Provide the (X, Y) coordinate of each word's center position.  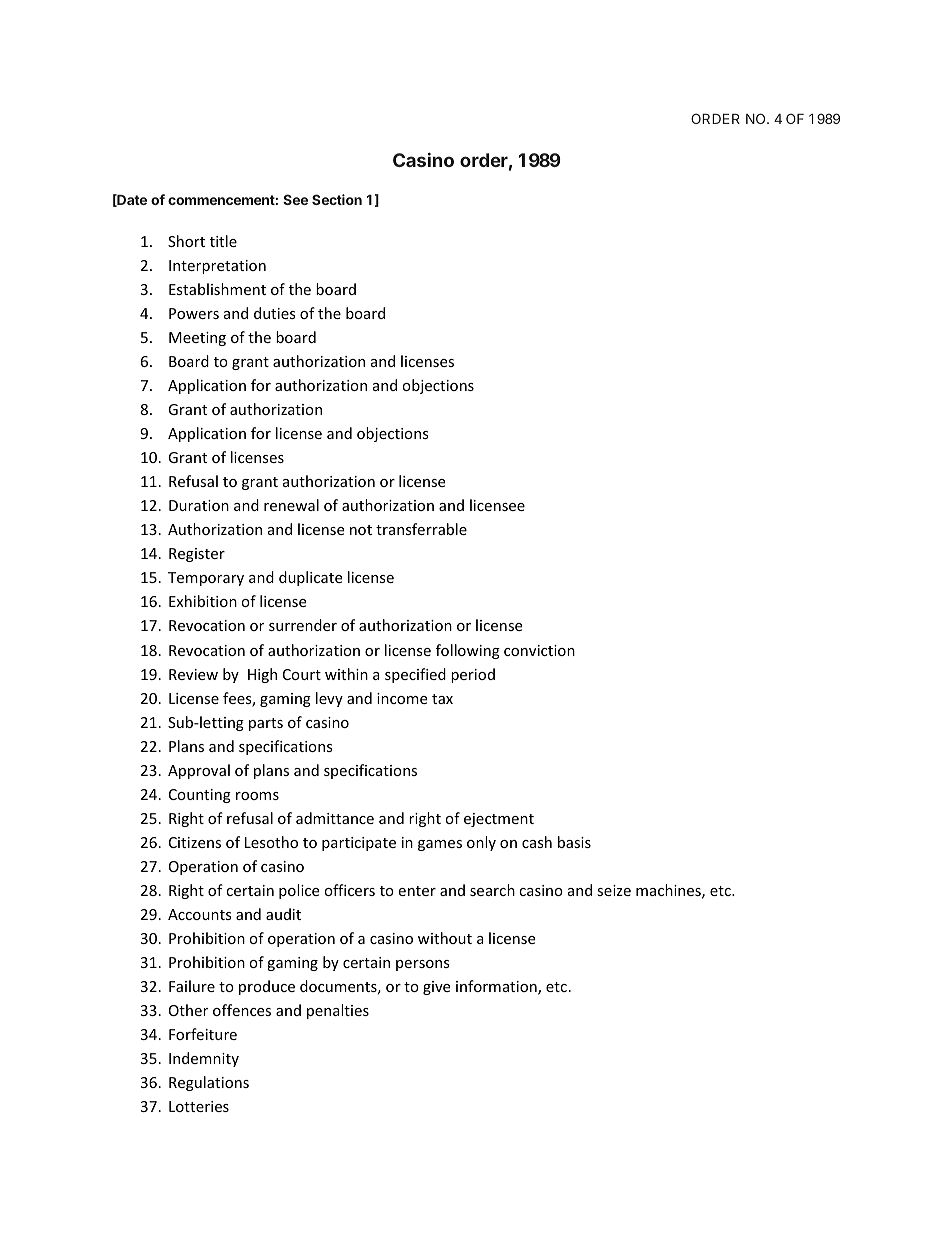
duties (275, 313)
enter (417, 891)
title (223, 241)
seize (614, 890)
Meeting (197, 339)
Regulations (209, 1083)
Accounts (200, 914)
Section (337, 199)
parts (266, 724)
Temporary (206, 579)
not (361, 530)
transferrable (421, 529)
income (402, 698)
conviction (539, 650)
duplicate (310, 578)
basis (574, 842)
